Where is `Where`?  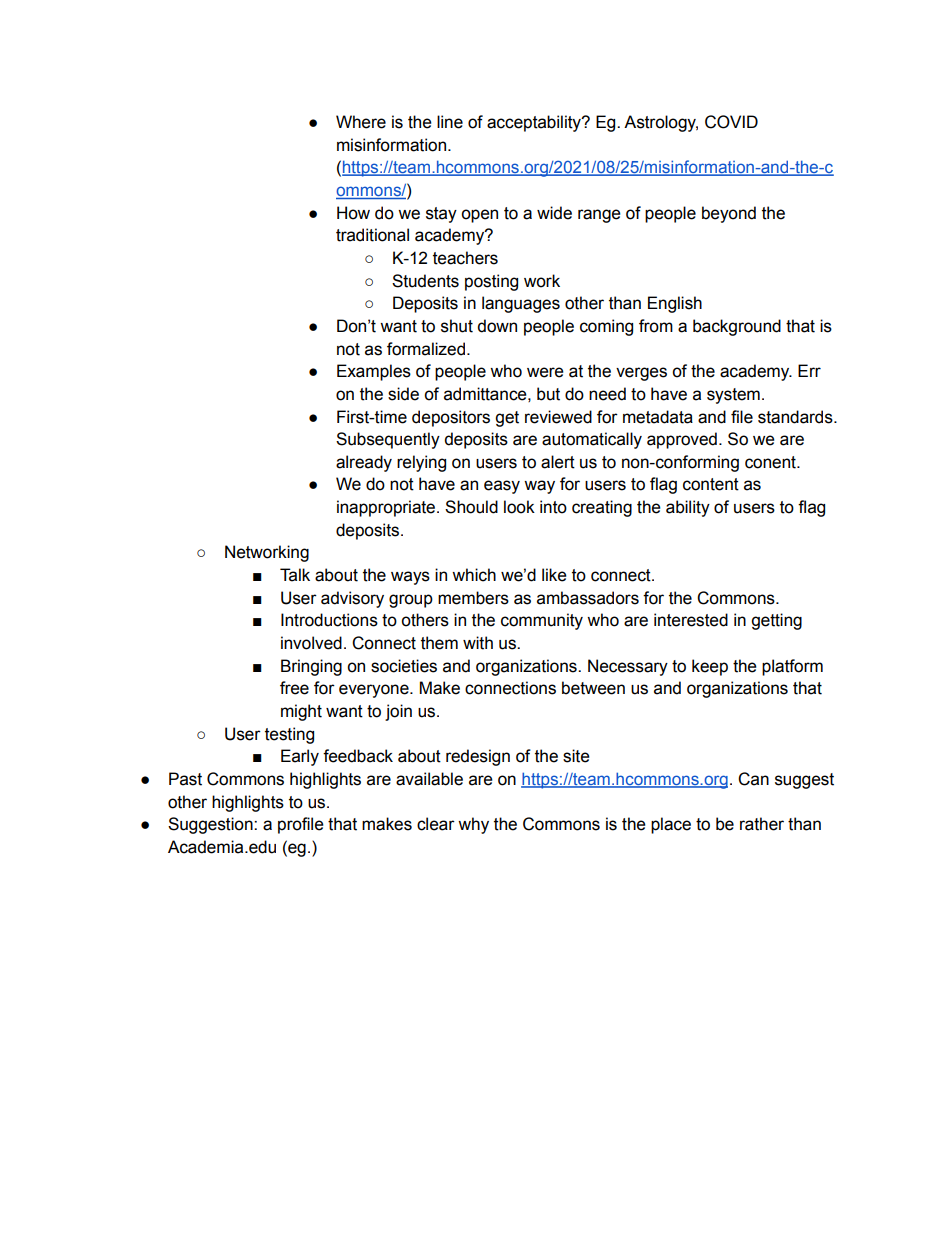 Where is located at coordinates (361, 122).
